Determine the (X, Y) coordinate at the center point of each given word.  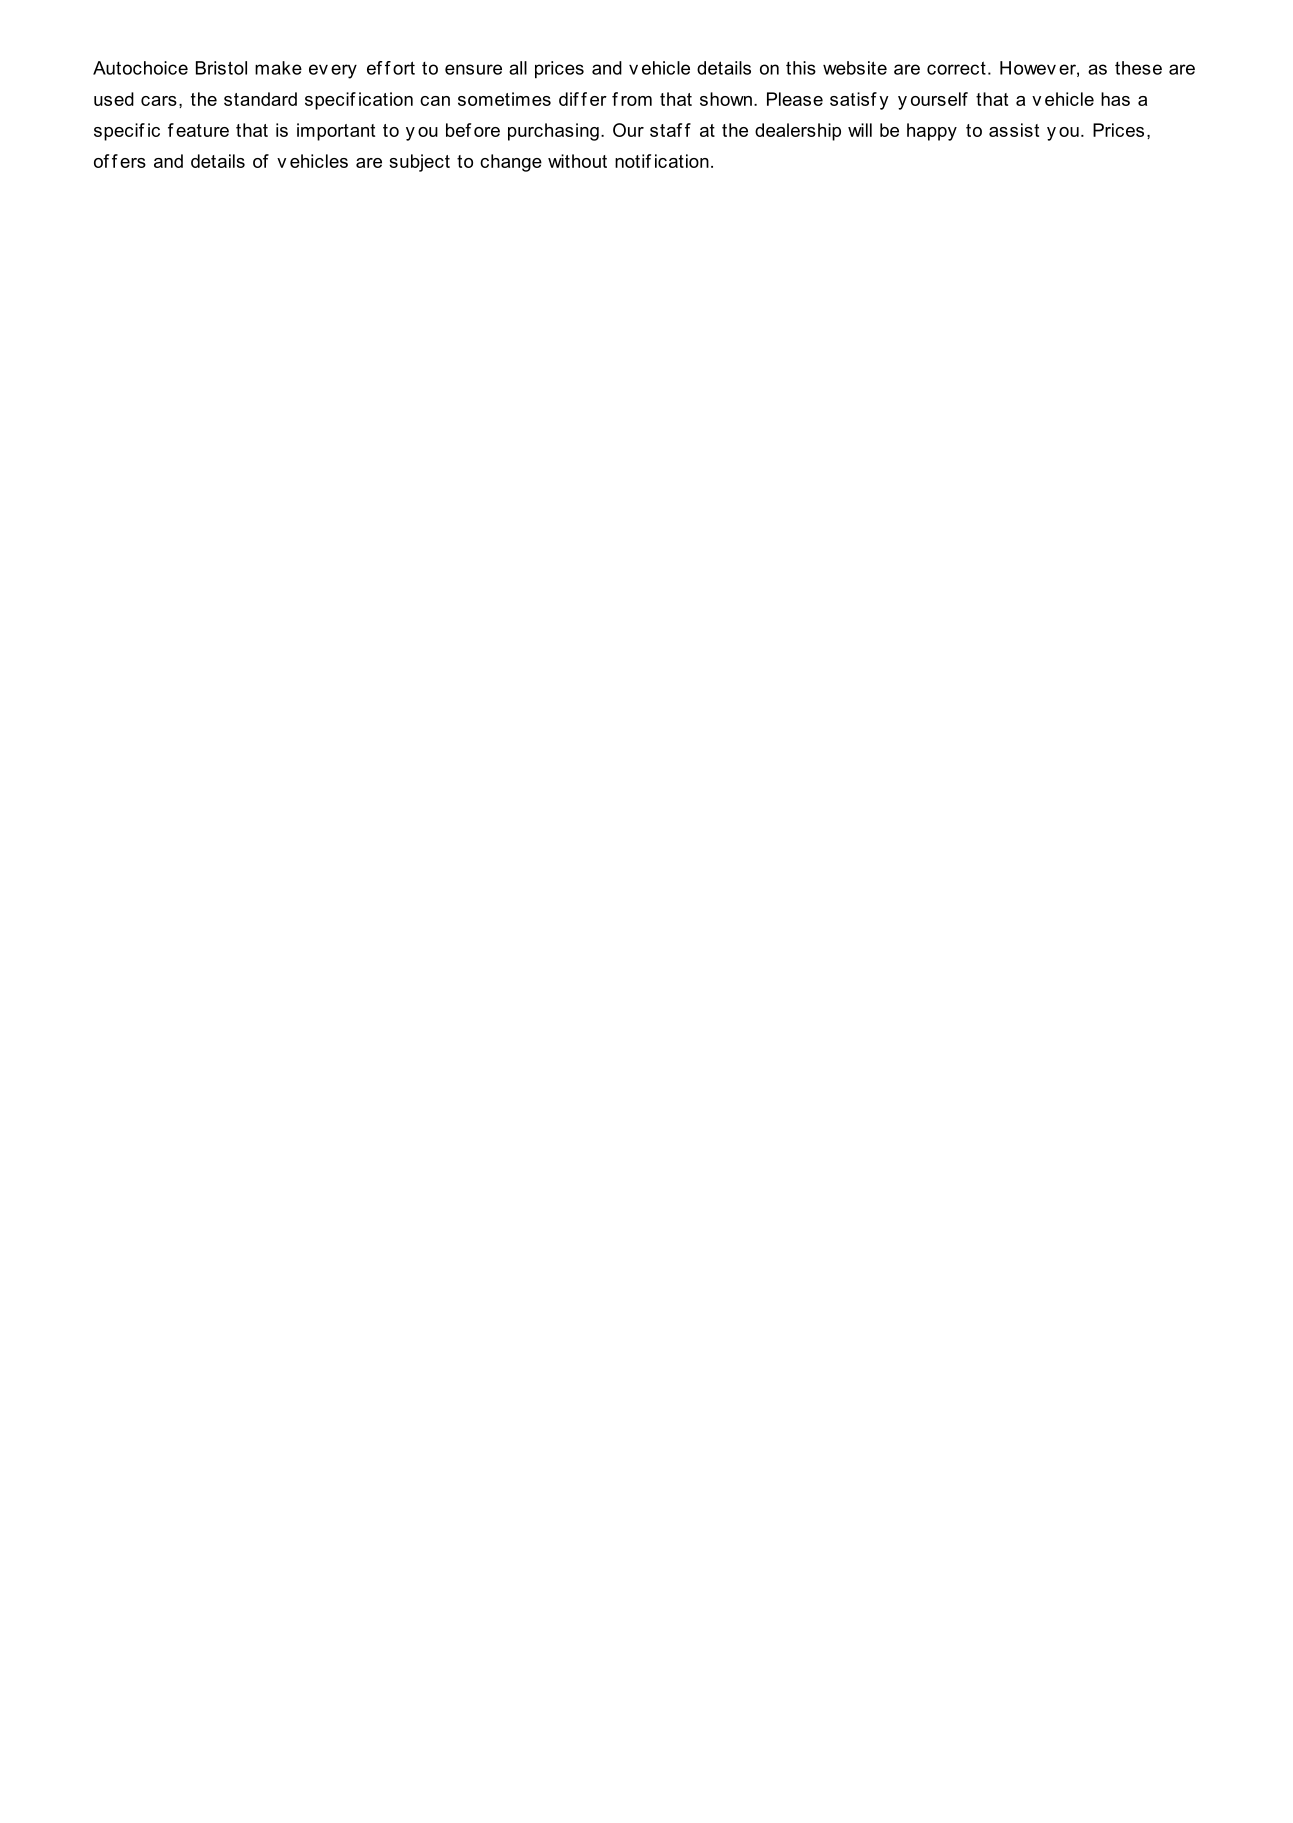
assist (1014, 130)
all (518, 68)
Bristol (221, 68)
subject (419, 163)
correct (956, 68)
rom (636, 101)
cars (159, 101)
